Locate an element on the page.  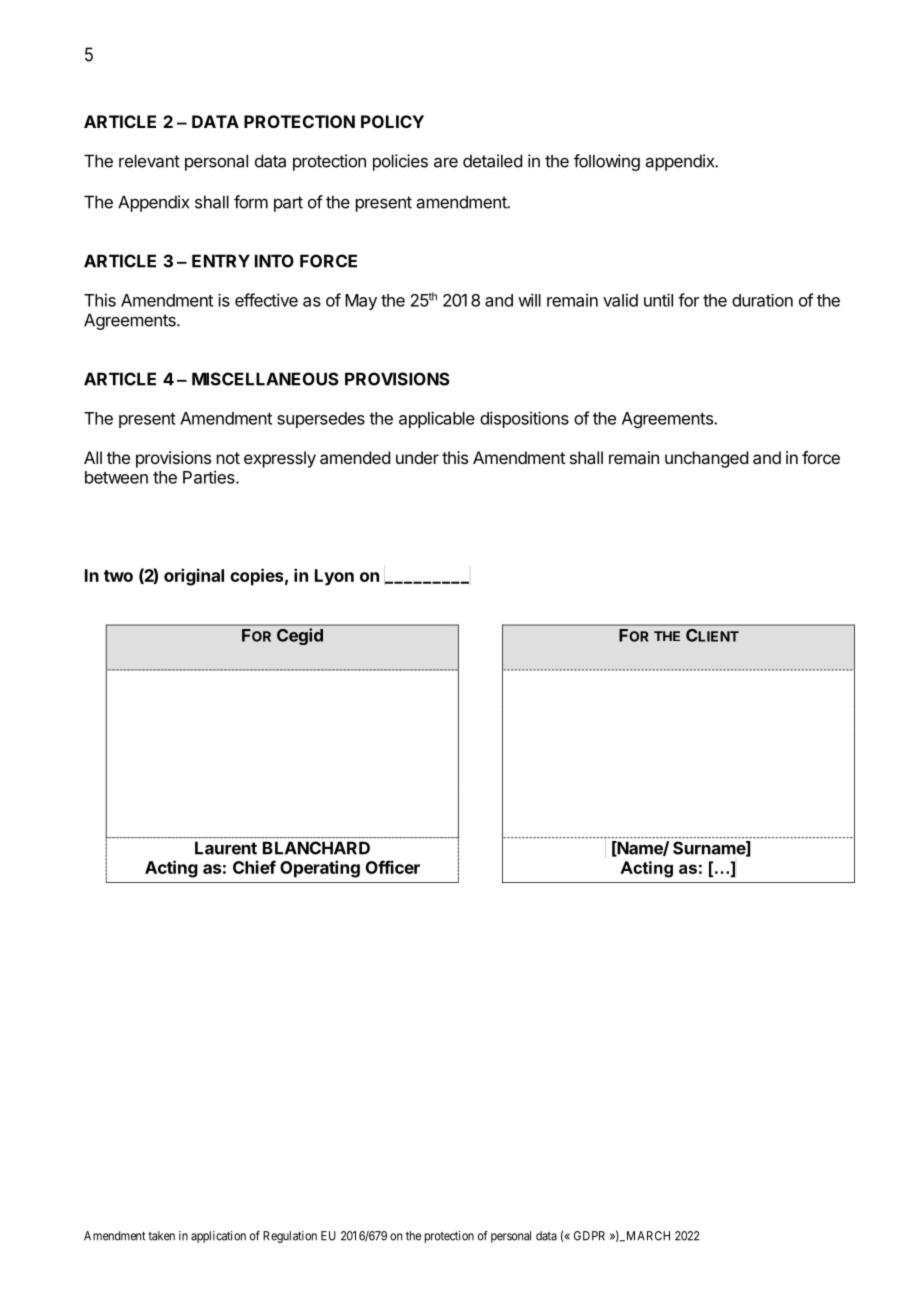
application is located at coordinates (218, 1237).
